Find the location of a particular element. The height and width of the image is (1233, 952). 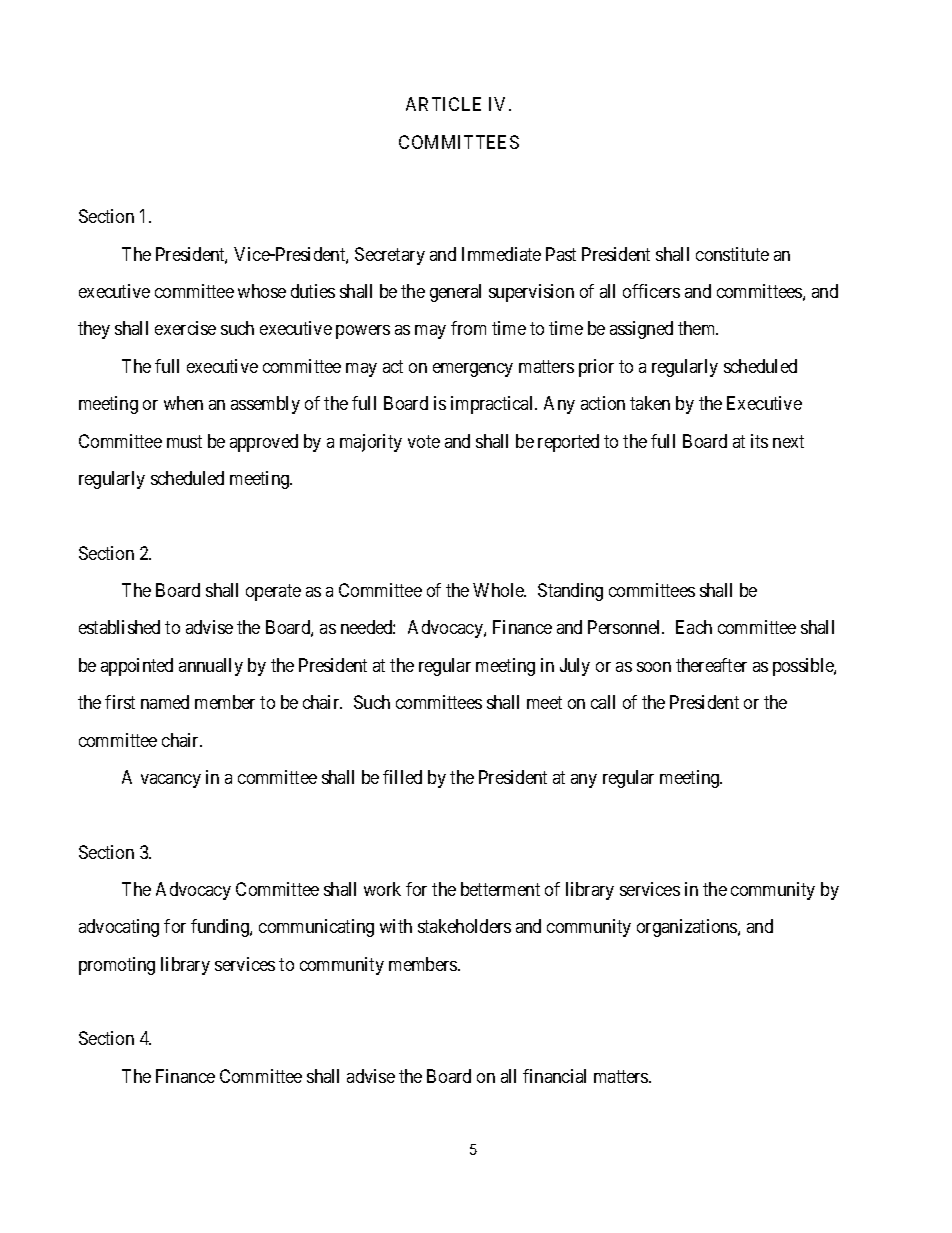

filled is located at coordinates (402, 777).
